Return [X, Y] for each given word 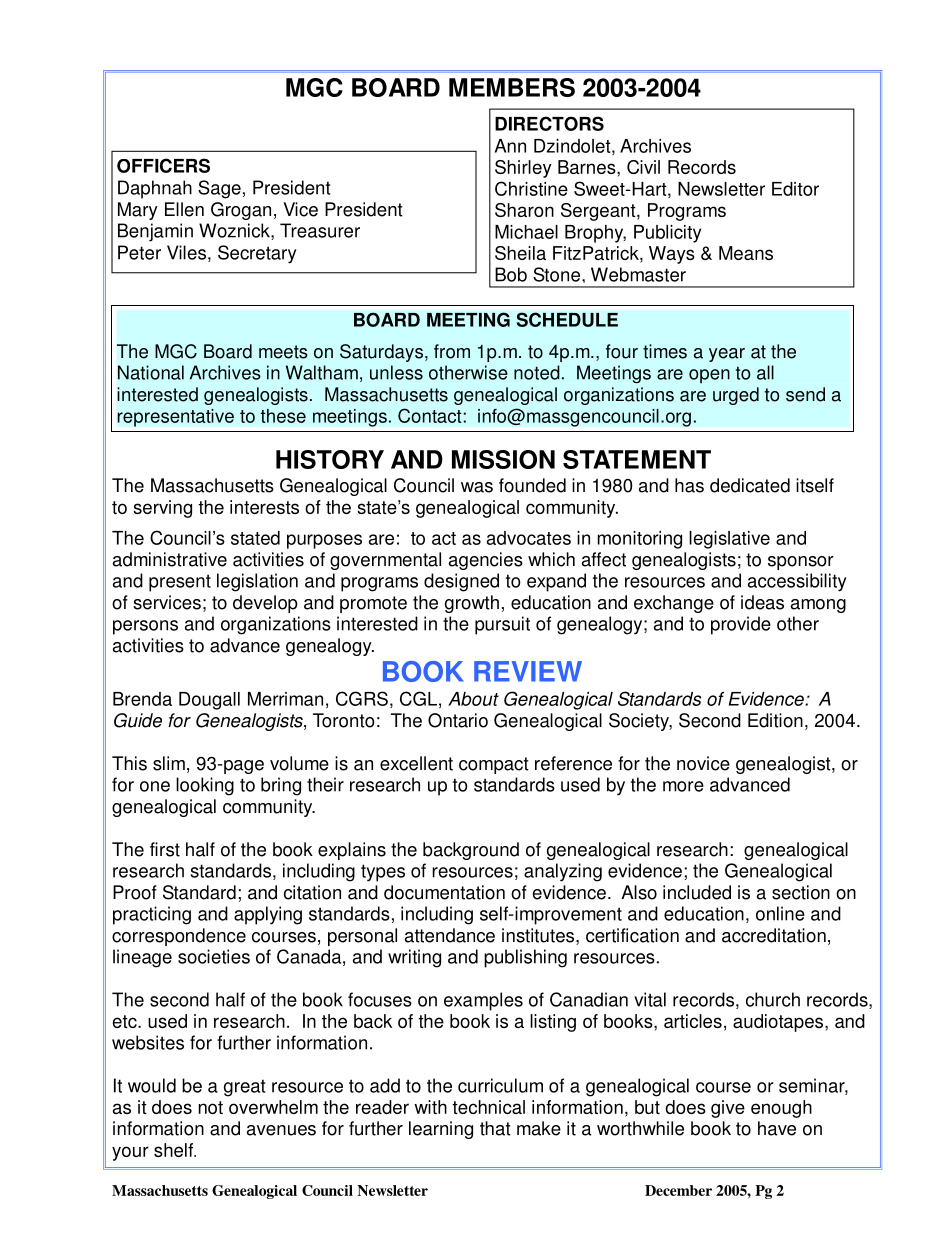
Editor [795, 189]
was [477, 487]
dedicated [750, 485]
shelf [174, 1150]
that [495, 1128]
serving [162, 509]
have [777, 1128]
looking [205, 786]
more [683, 786]
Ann [510, 146]
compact [494, 765]
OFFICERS [163, 165]
